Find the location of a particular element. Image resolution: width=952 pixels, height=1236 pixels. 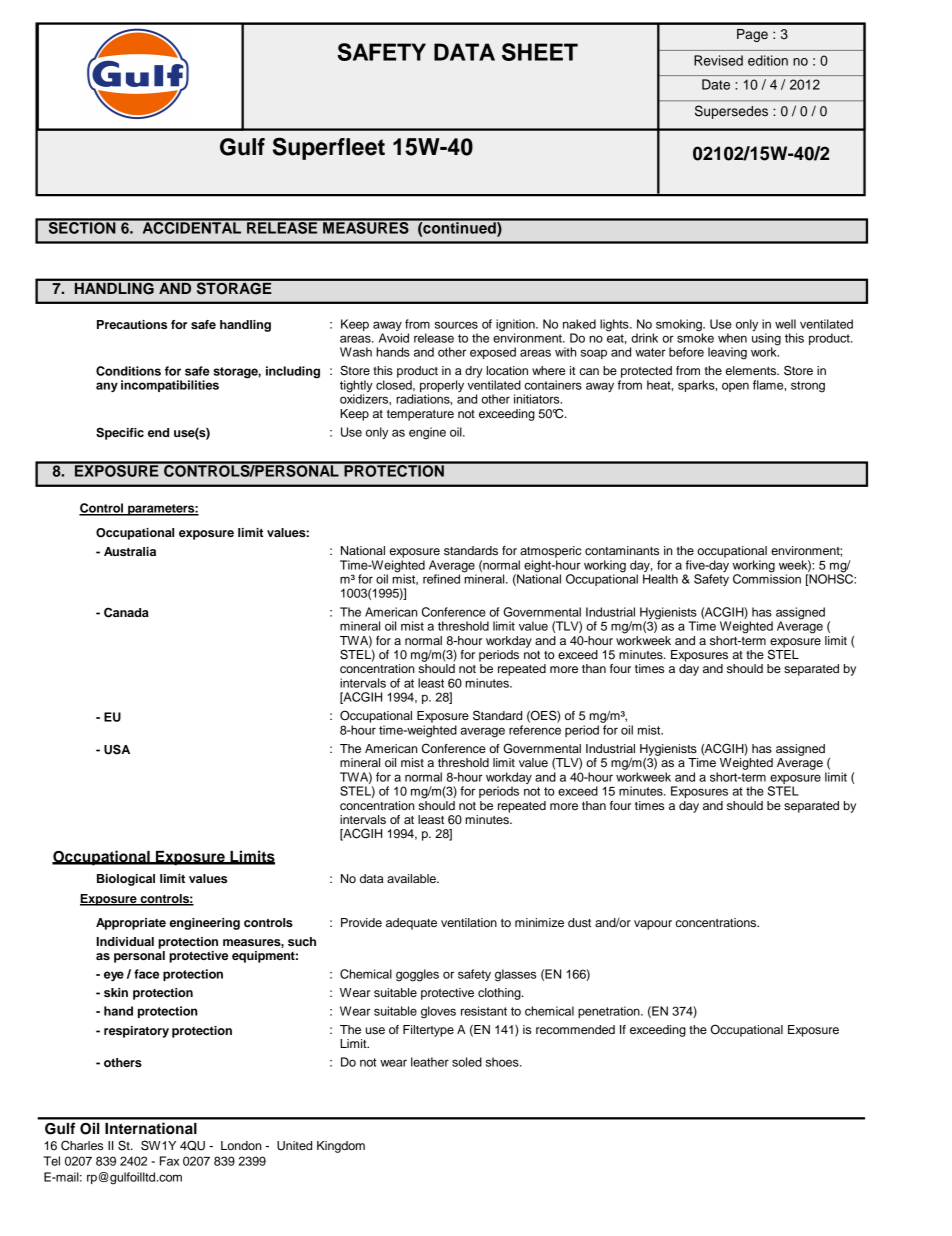

incompatibilities is located at coordinates (170, 386).
